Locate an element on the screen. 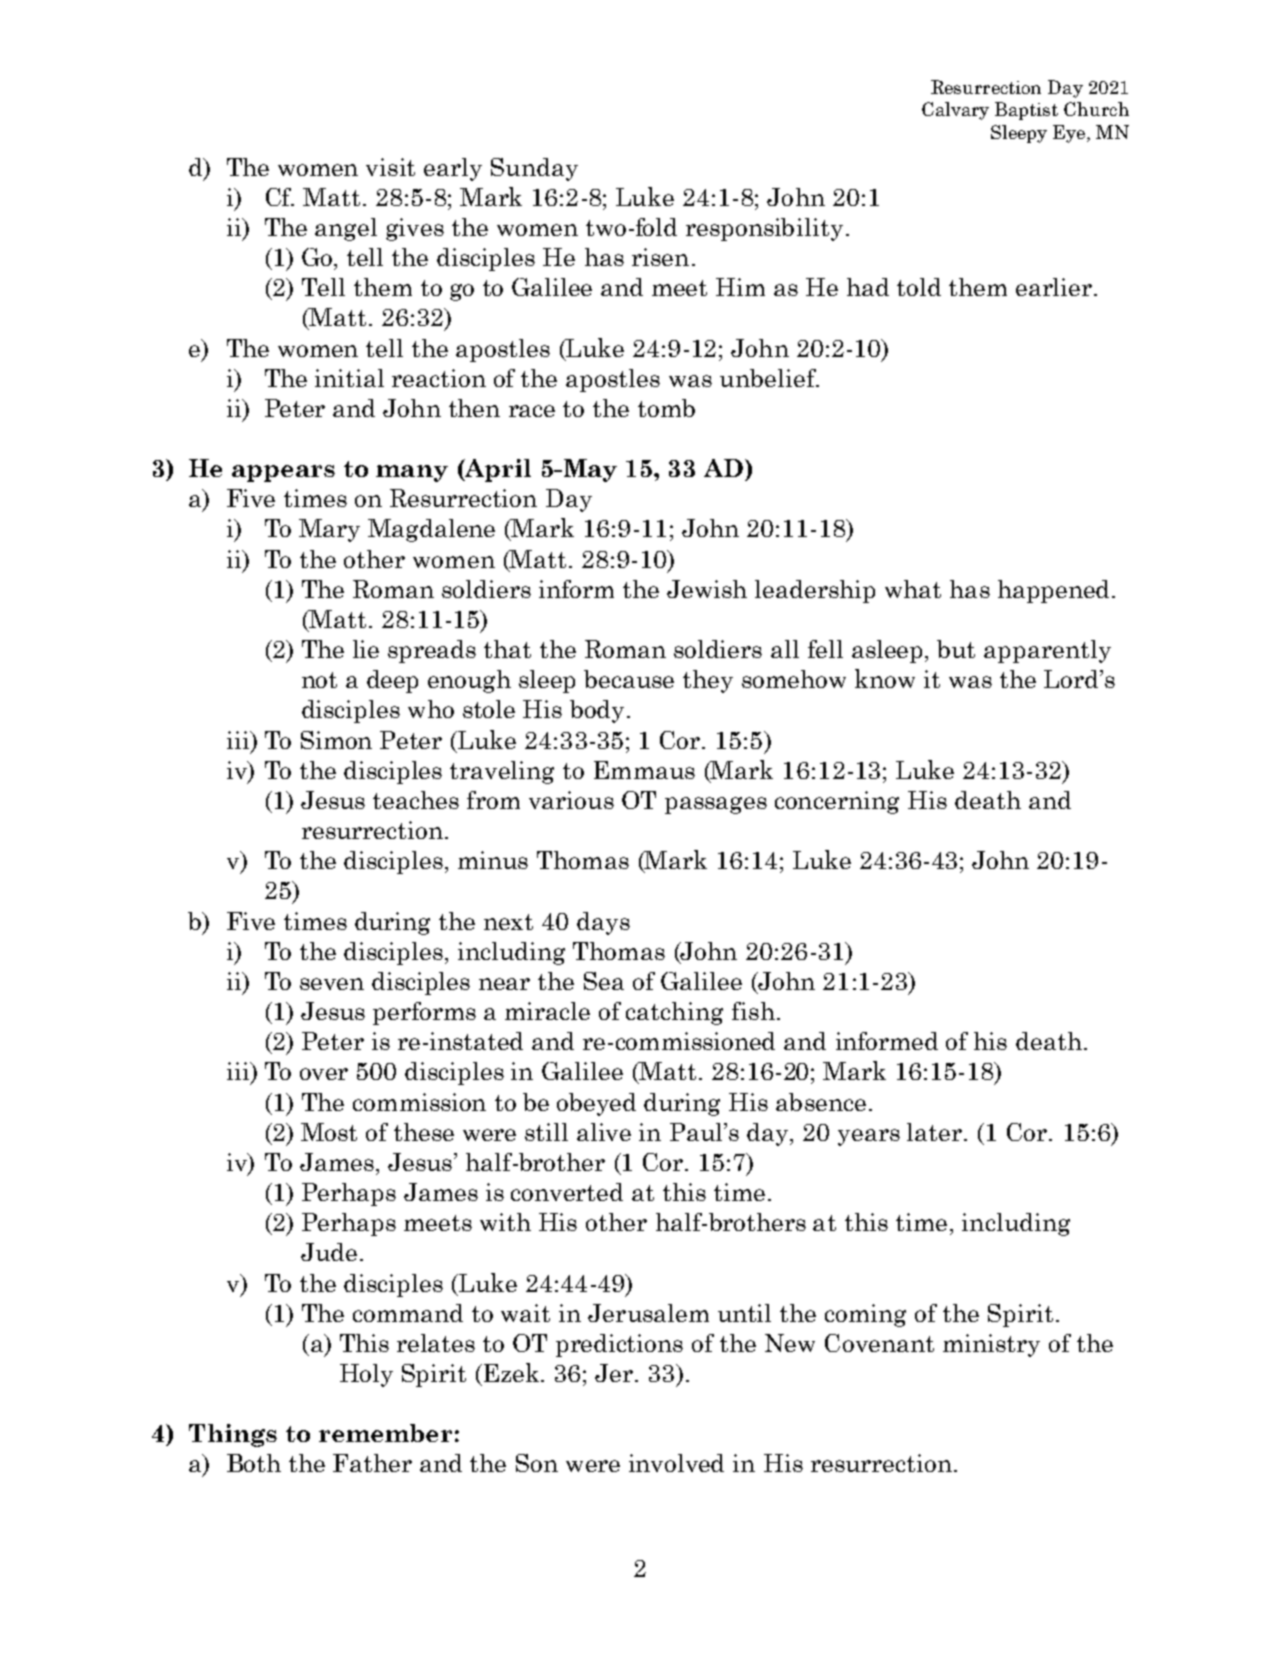 The height and width of the screenshot is (1657, 1280). Simon is located at coordinates (336, 740).
